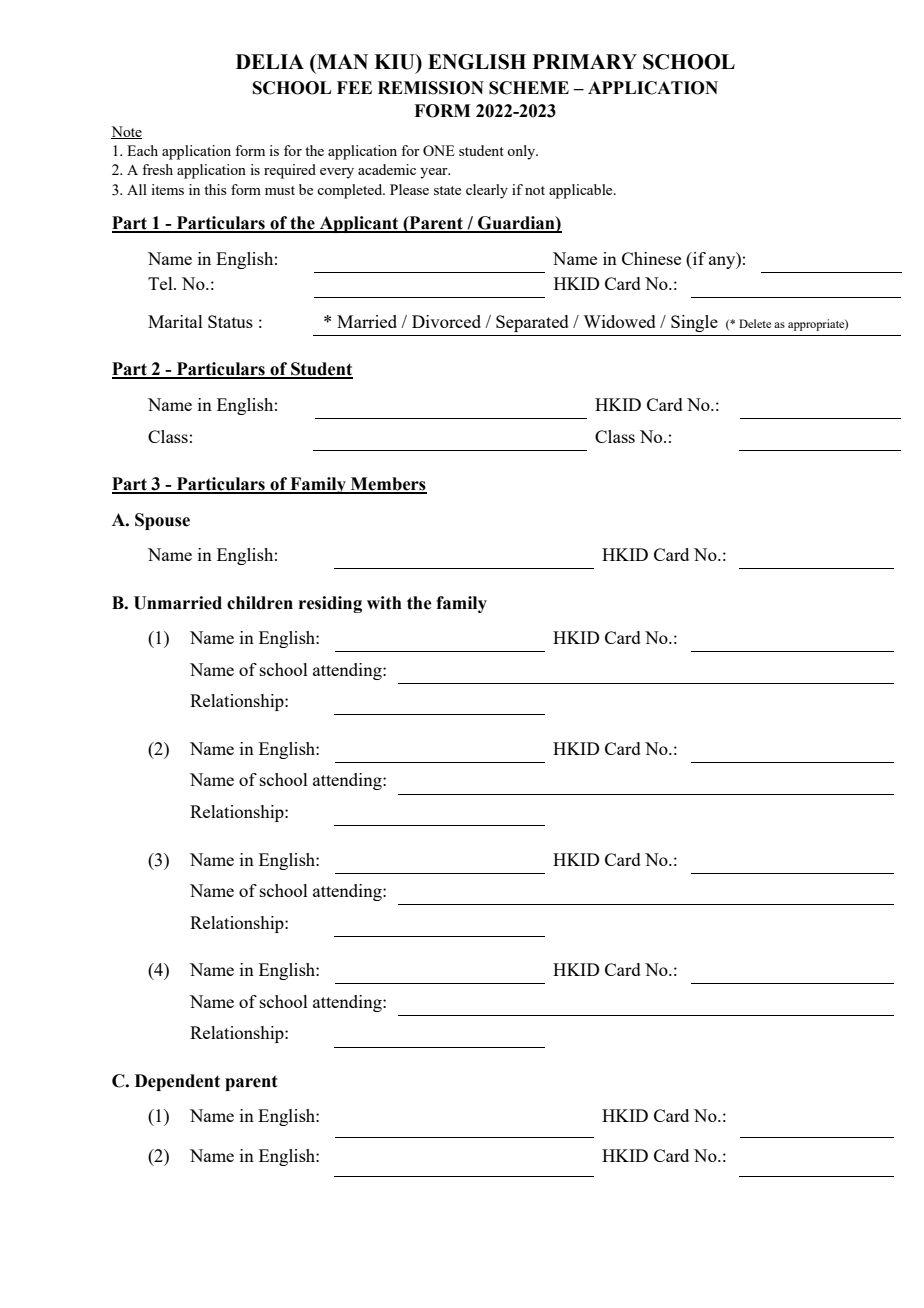 The image size is (924, 1308). What do you see at coordinates (388, 485) in the screenshot?
I see `Members` at bounding box center [388, 485].
